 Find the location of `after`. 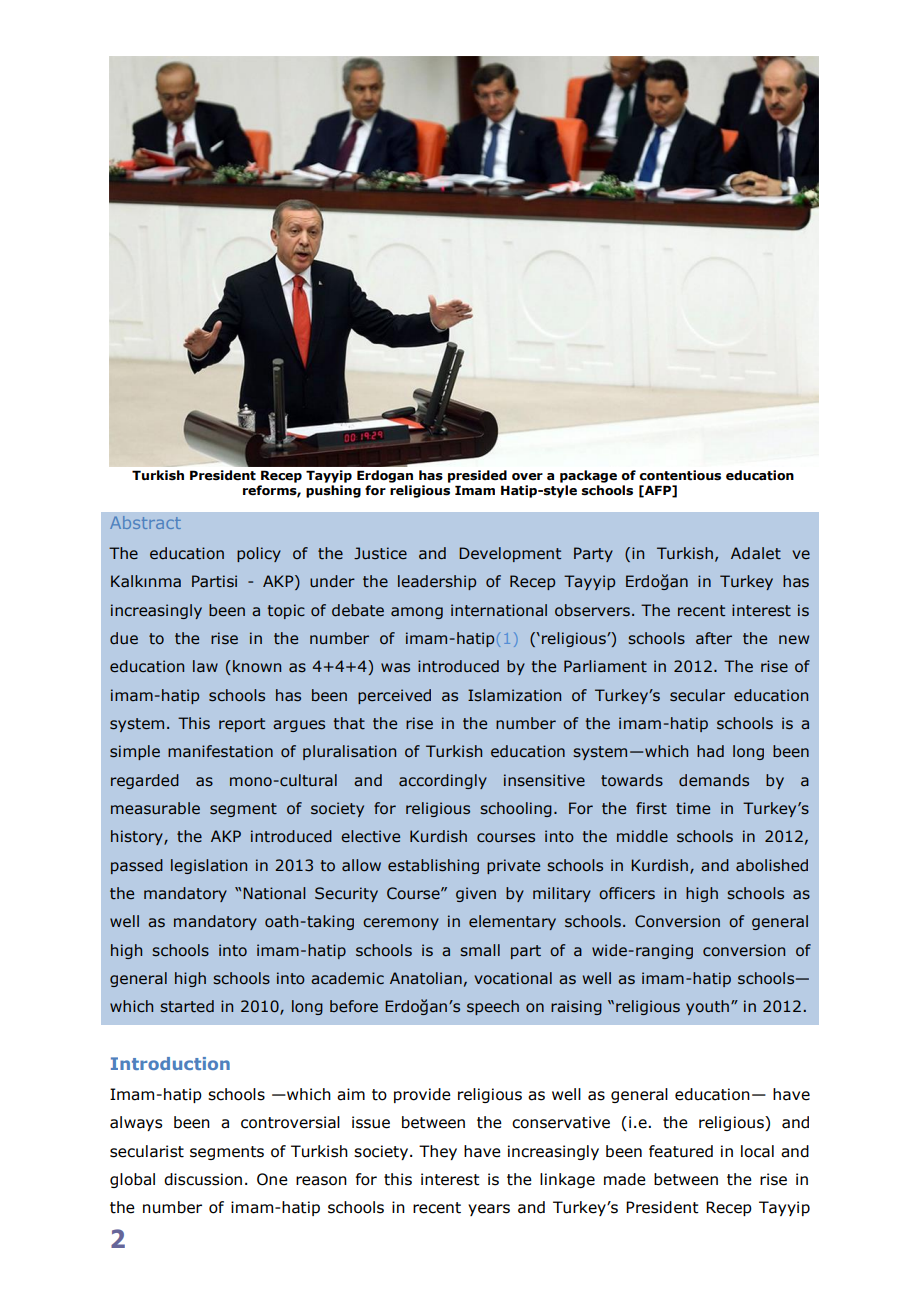

after is located at coordinates (714, 638).
